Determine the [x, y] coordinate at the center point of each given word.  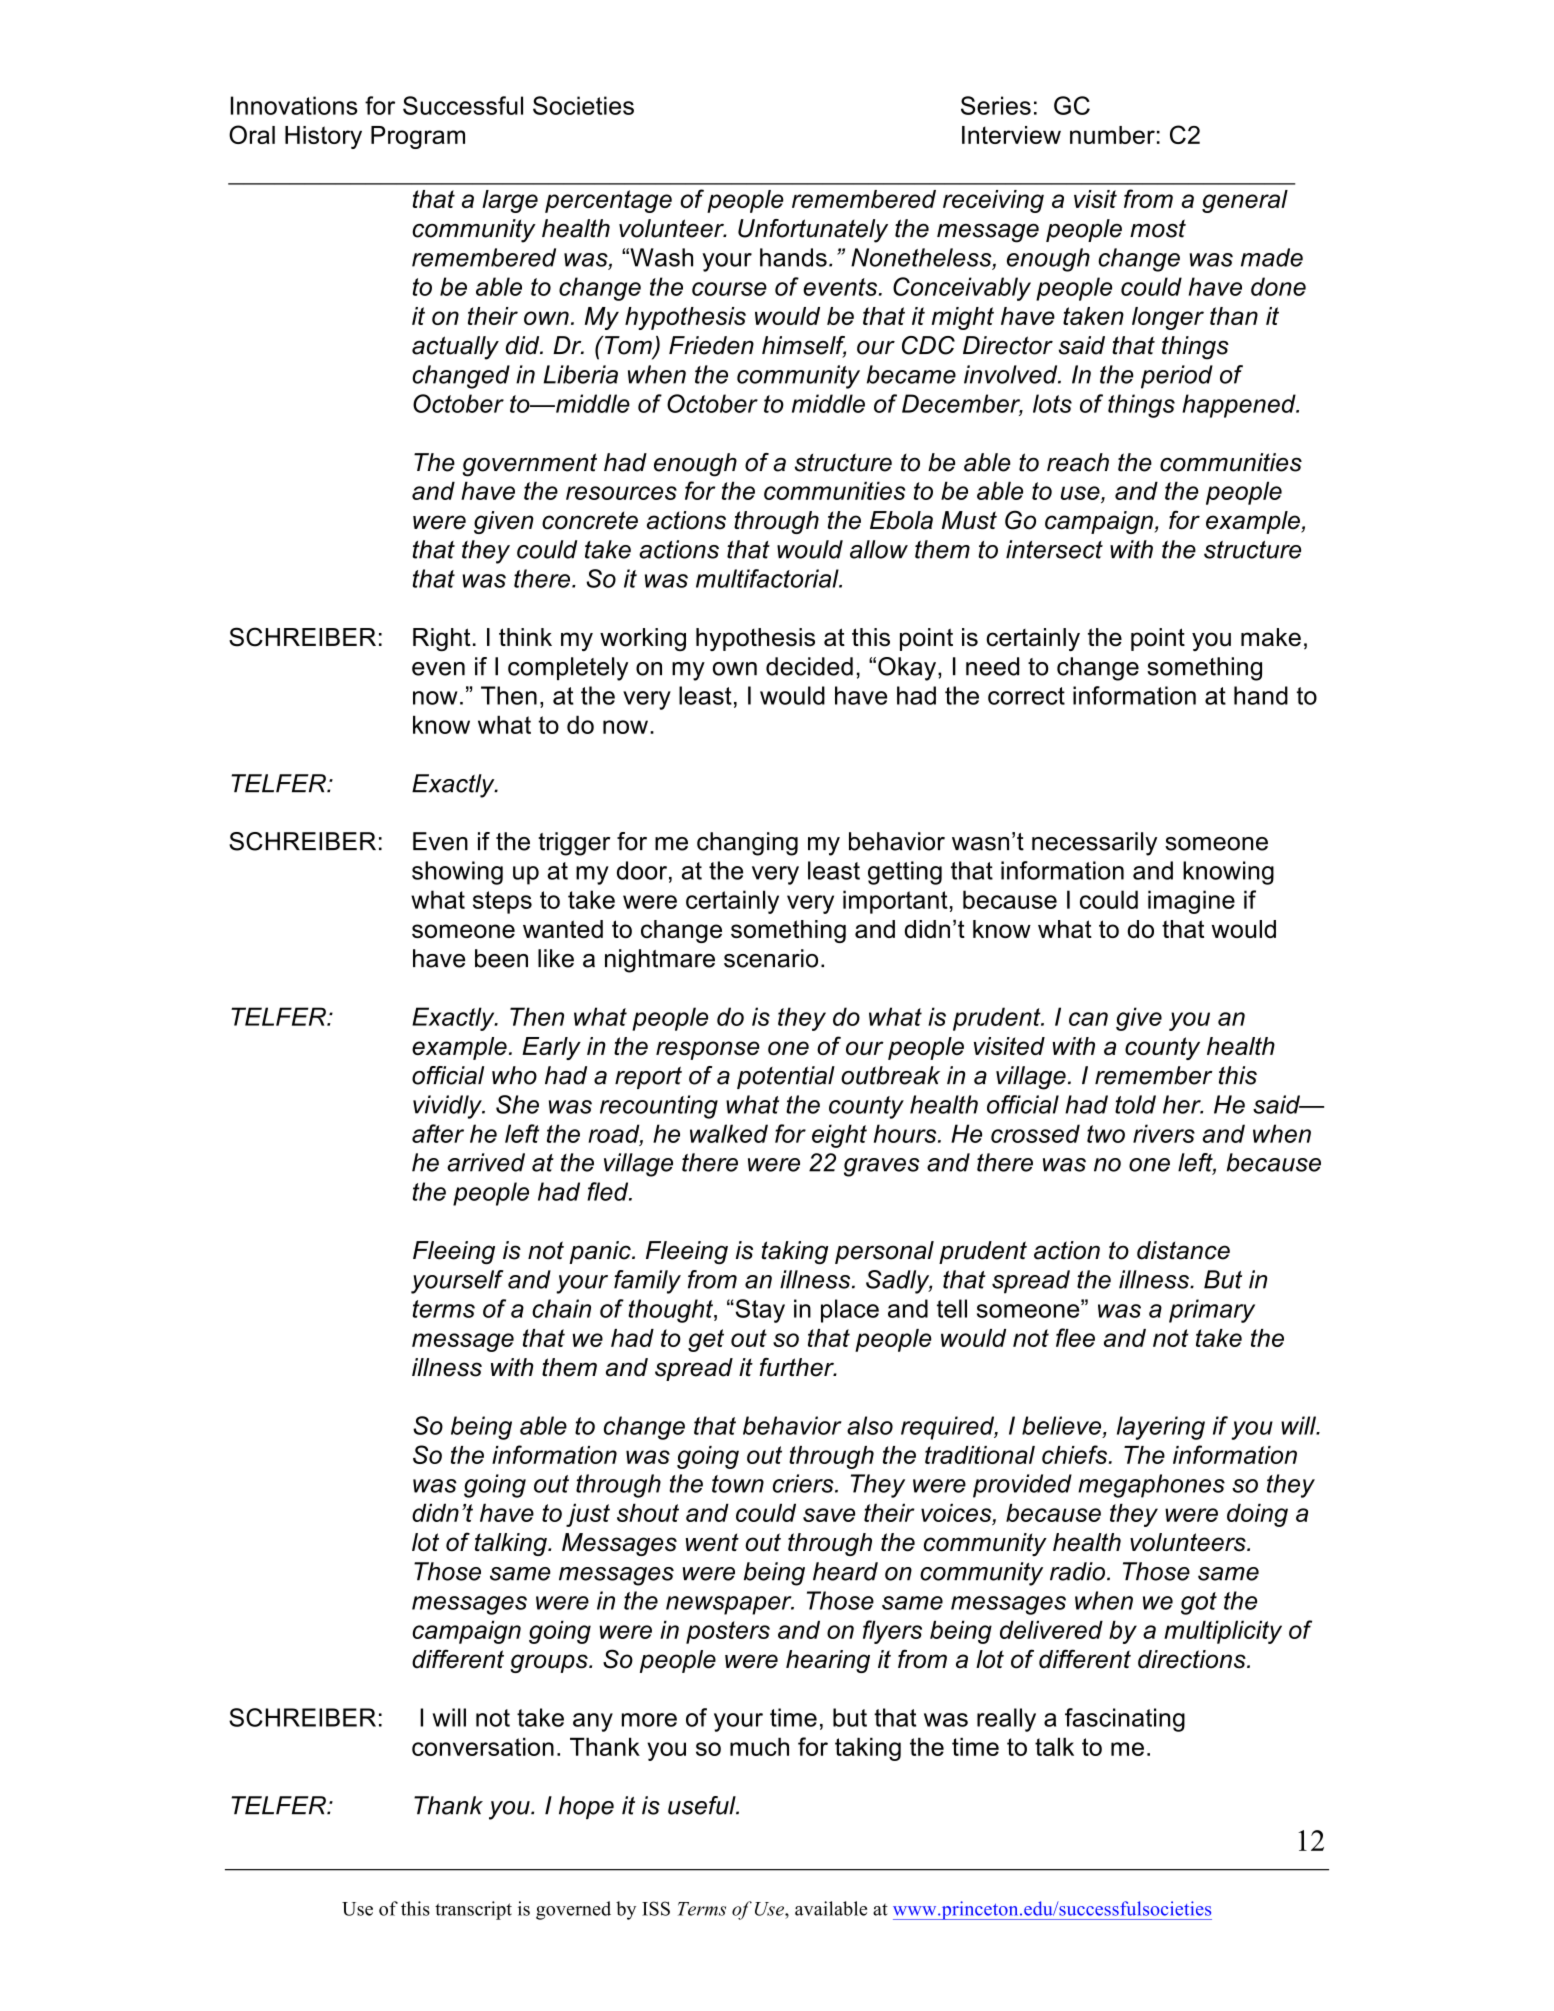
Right [442, 639]
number [1112, 135]
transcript [473, 1910]
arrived [486, 1162]
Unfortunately [813, 231]
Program [418, 137]
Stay [759, 1311]
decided [809, 666]
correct [1026, 696]
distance [1183, 1250]
